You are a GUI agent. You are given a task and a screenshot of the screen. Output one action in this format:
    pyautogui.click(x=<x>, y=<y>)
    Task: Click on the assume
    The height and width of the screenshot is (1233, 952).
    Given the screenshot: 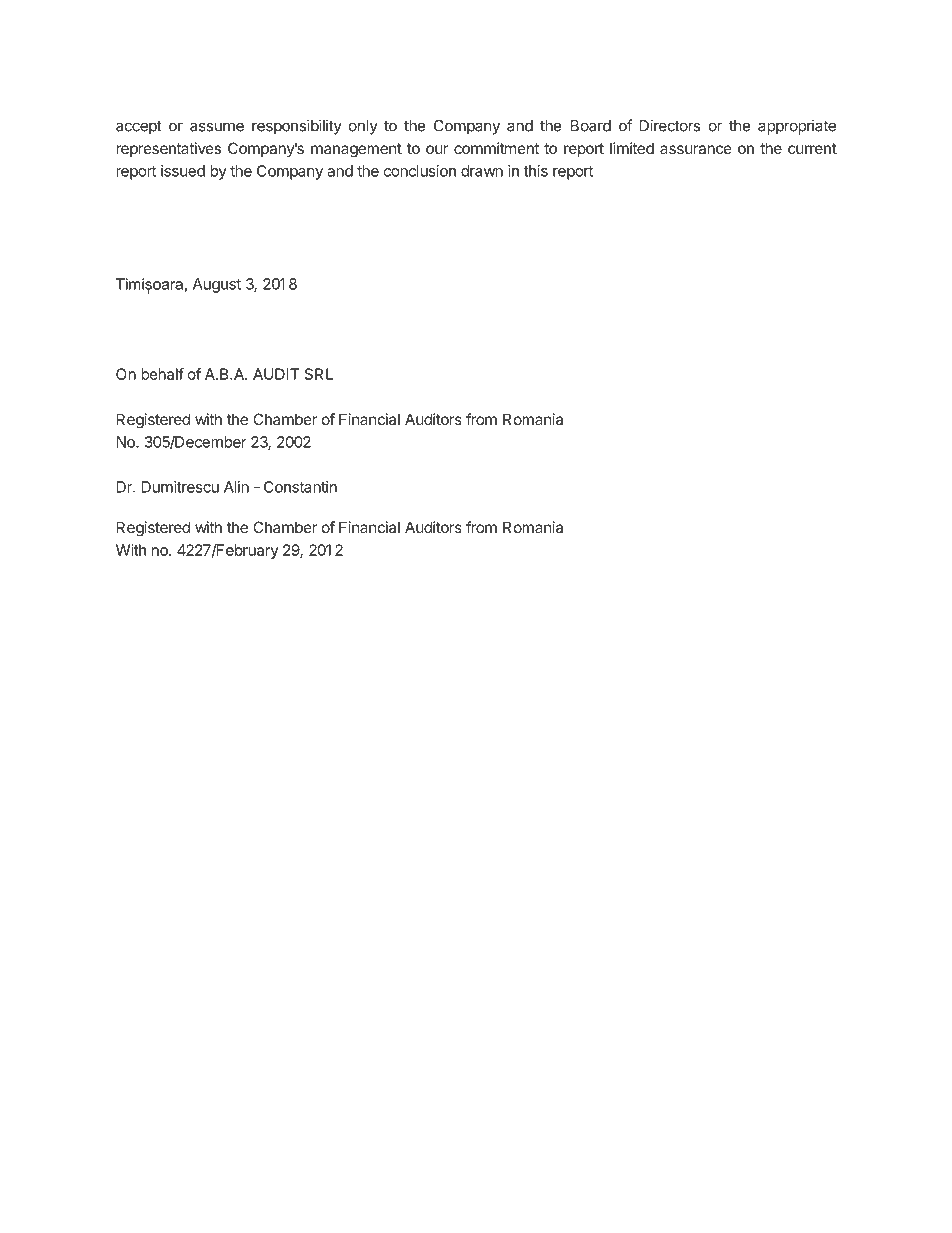 What is the action you would take?
    pyautogui.click(x=217, y=127)
